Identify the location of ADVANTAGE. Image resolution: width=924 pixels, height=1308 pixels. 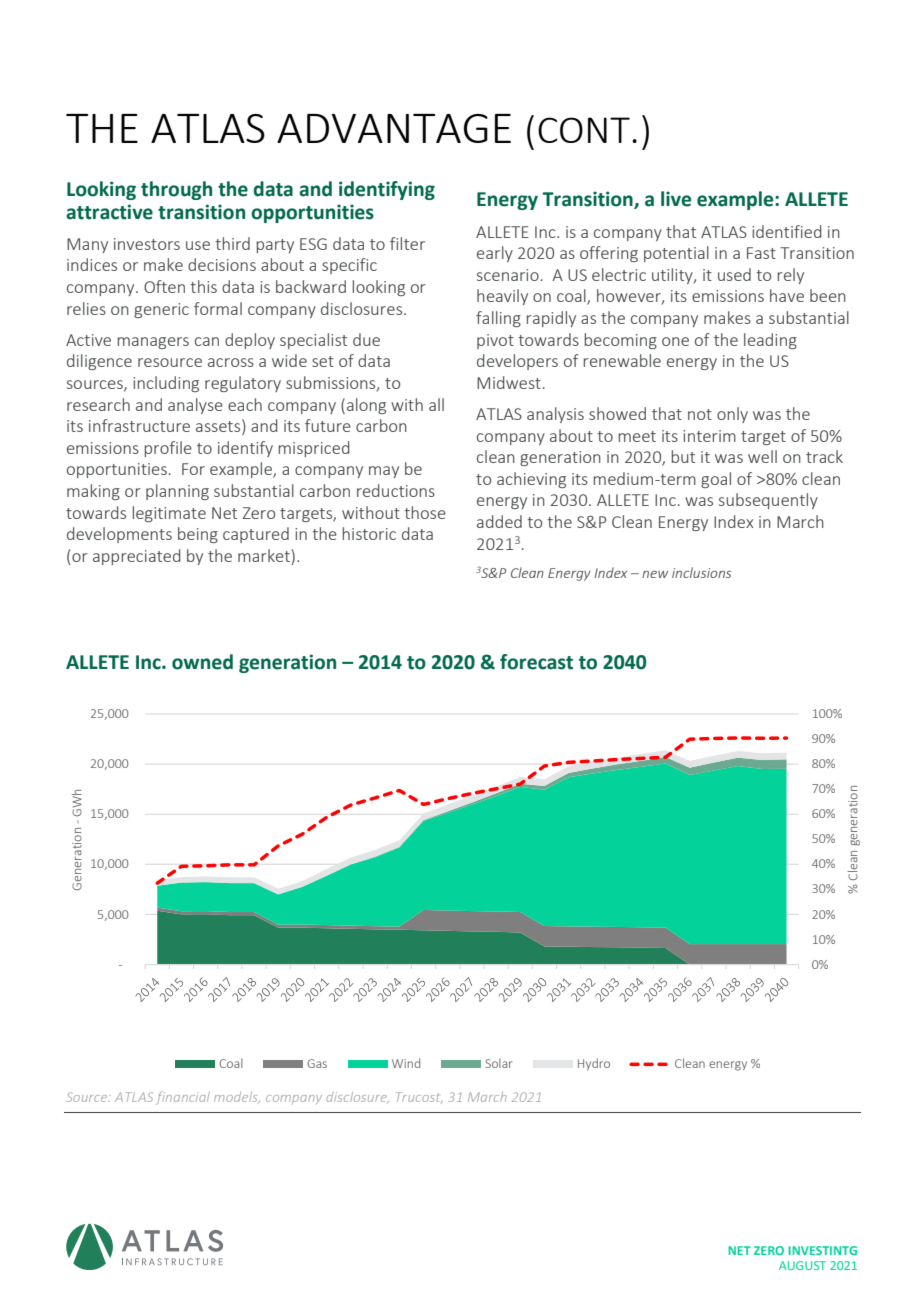
(394, 128).
